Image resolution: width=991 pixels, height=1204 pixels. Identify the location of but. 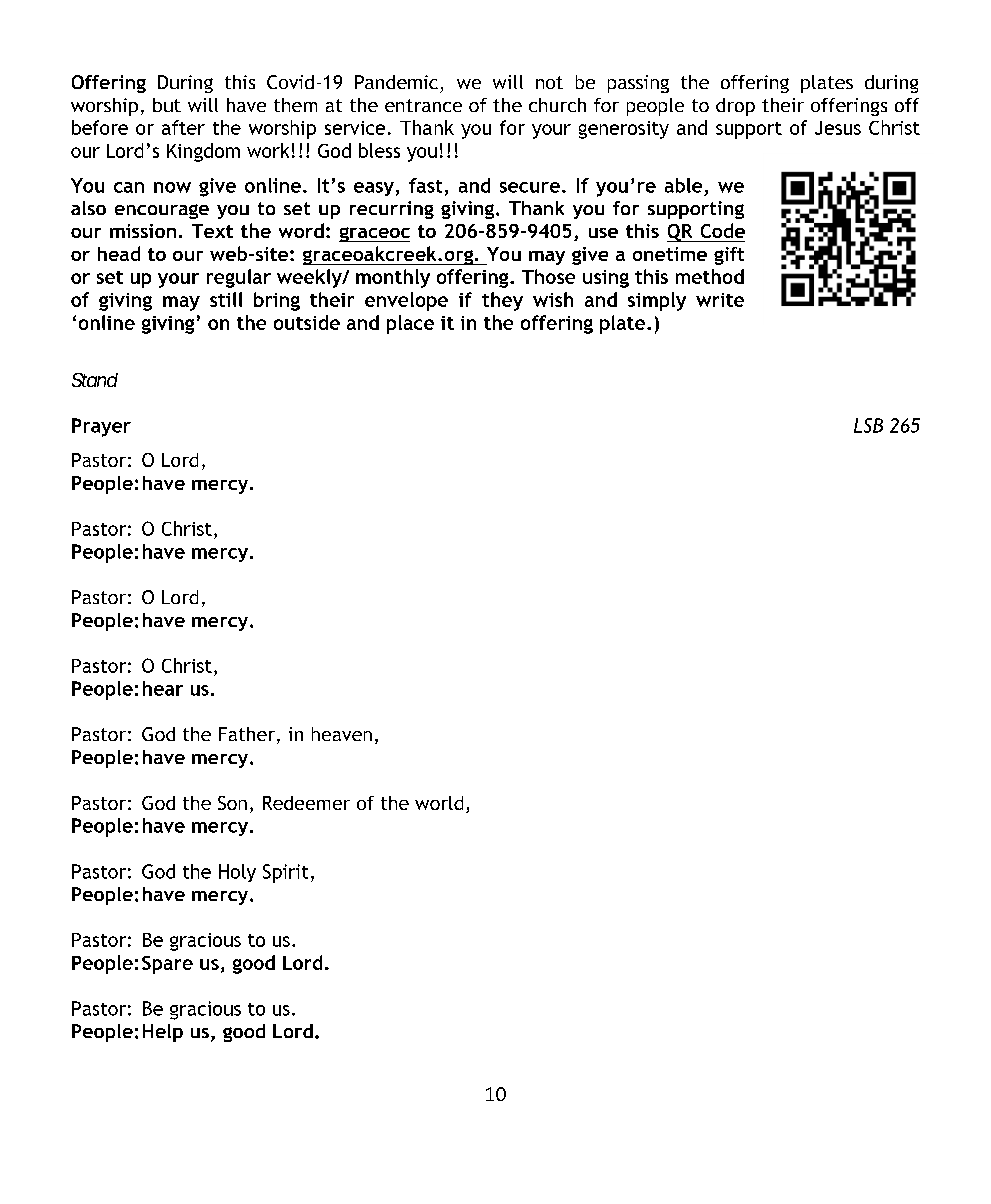
(167, 105).
